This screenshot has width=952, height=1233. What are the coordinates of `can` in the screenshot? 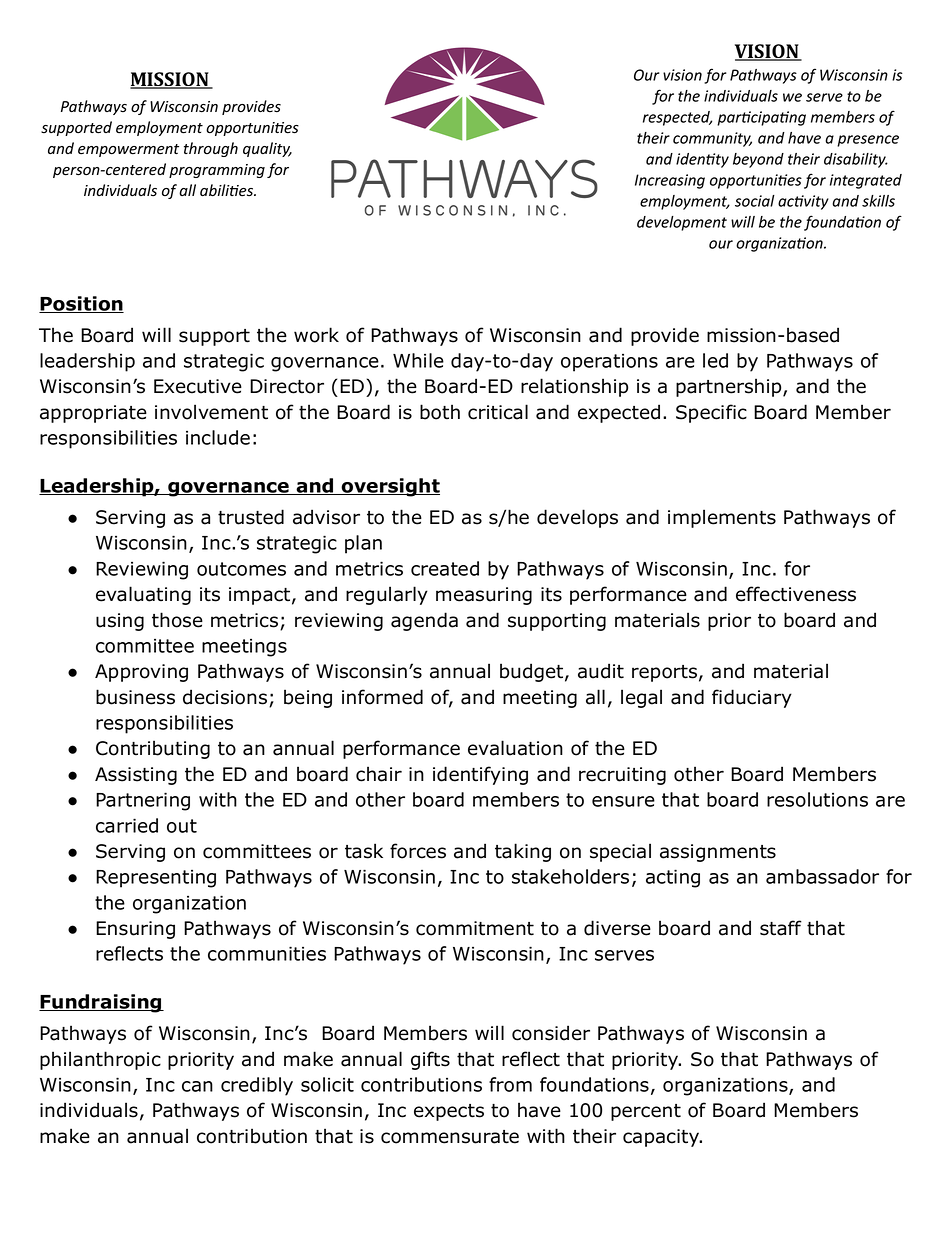 It's located at (197, 1086).
